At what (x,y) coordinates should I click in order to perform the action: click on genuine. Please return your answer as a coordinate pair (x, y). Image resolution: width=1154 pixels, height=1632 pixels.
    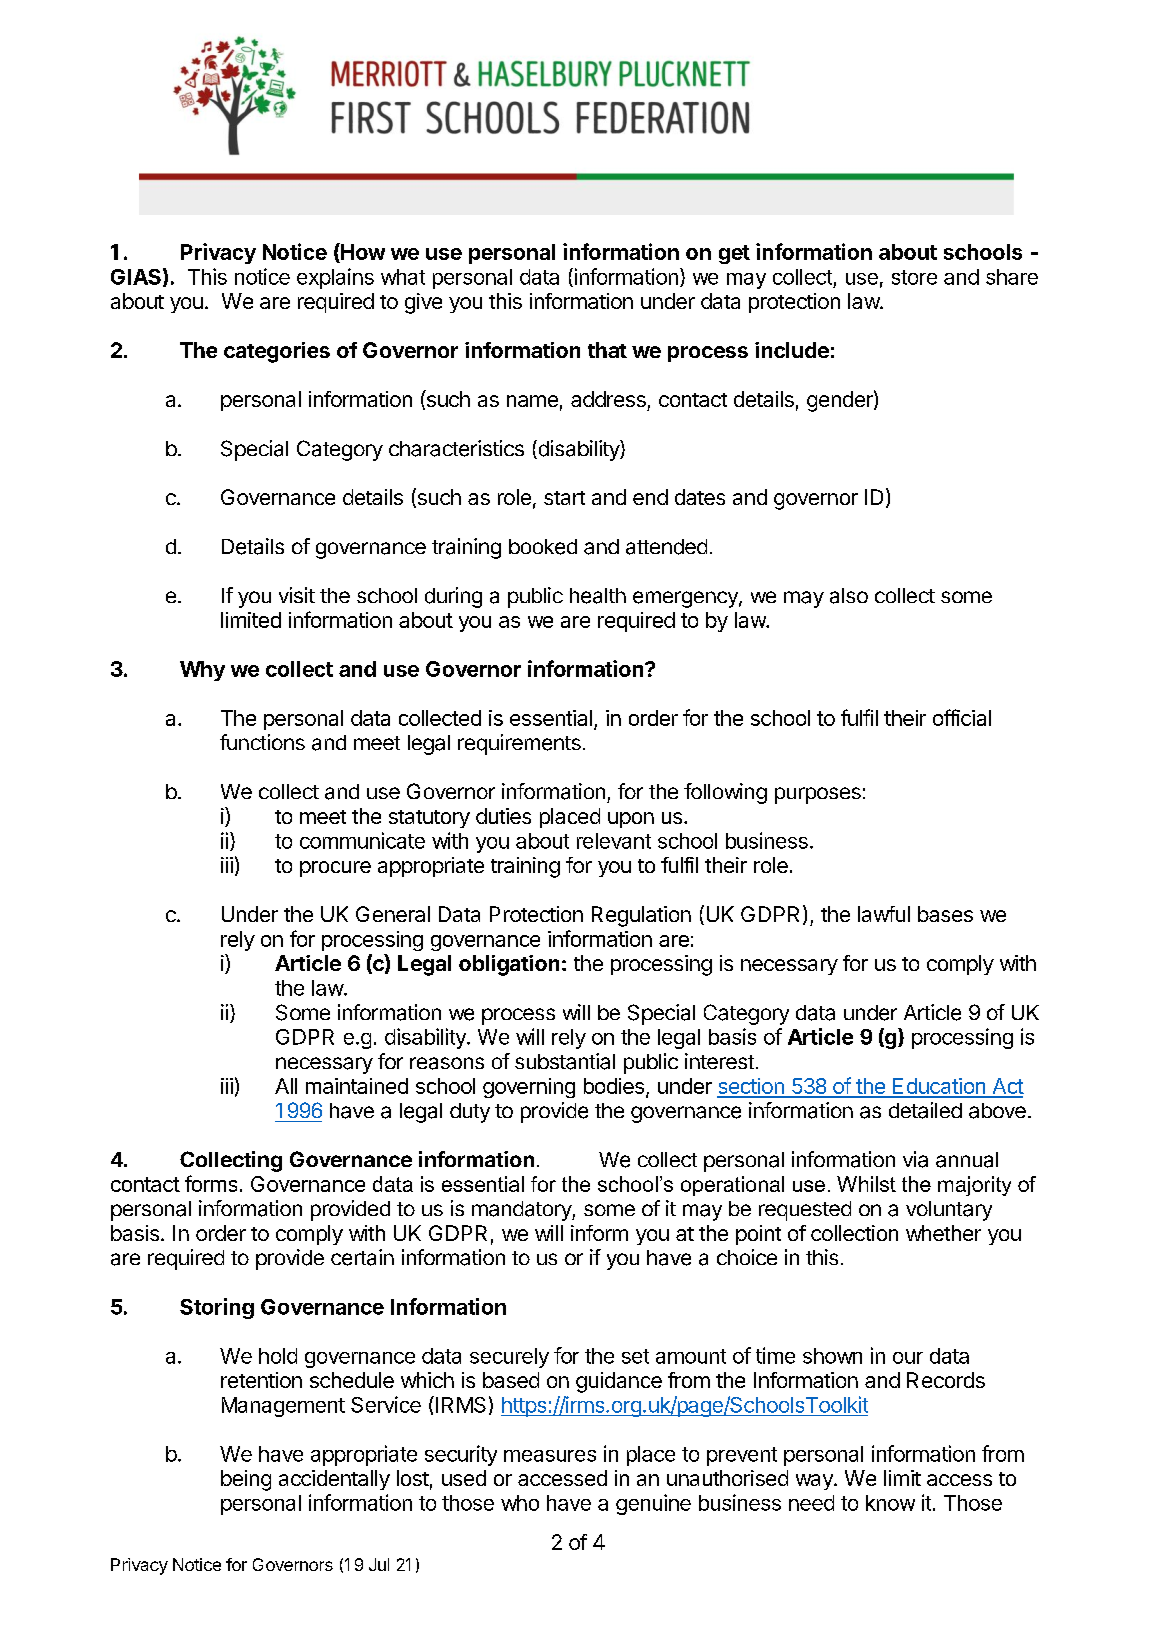
    Looking at the image, I should click on (653, 1504).
